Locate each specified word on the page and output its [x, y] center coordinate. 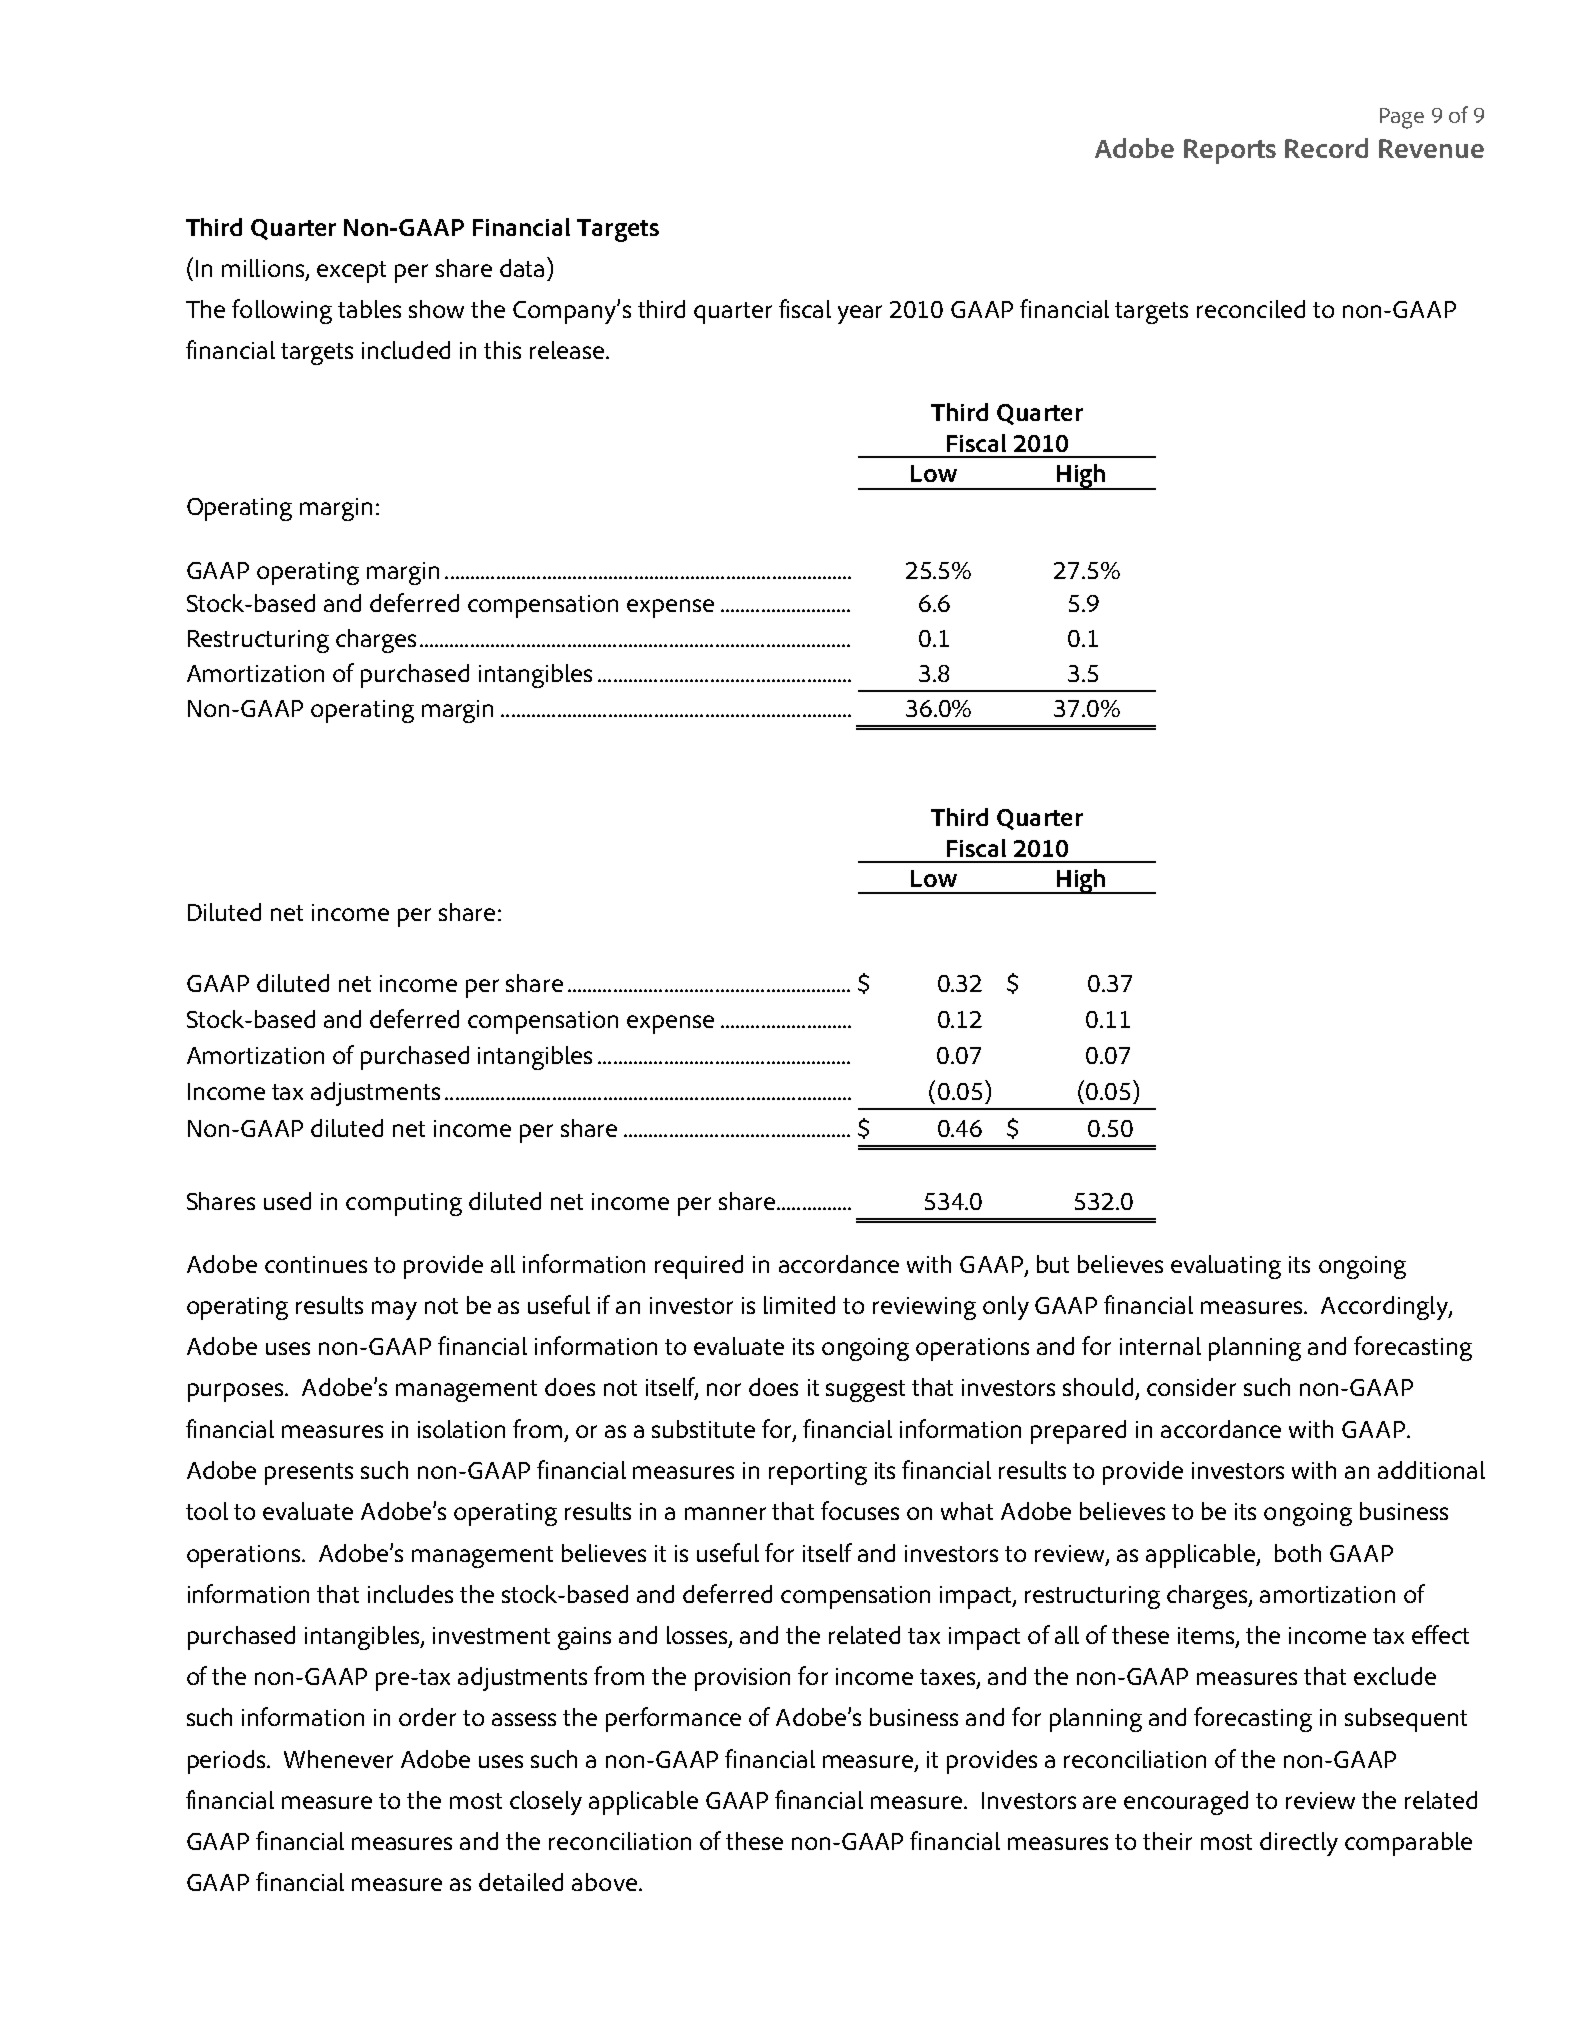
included [406, 350]
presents [309, 1474]
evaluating [1226, 1267]
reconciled [1251, 309]
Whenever [338, 1759]
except [351, 272]
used [287, 1201]
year [860, 314]
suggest [865, 1391]
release [567, 350]
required [699, 1267]
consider [1191, 1387]
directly [1299, 1844]
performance [673, 1719]
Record [1326, 148]
